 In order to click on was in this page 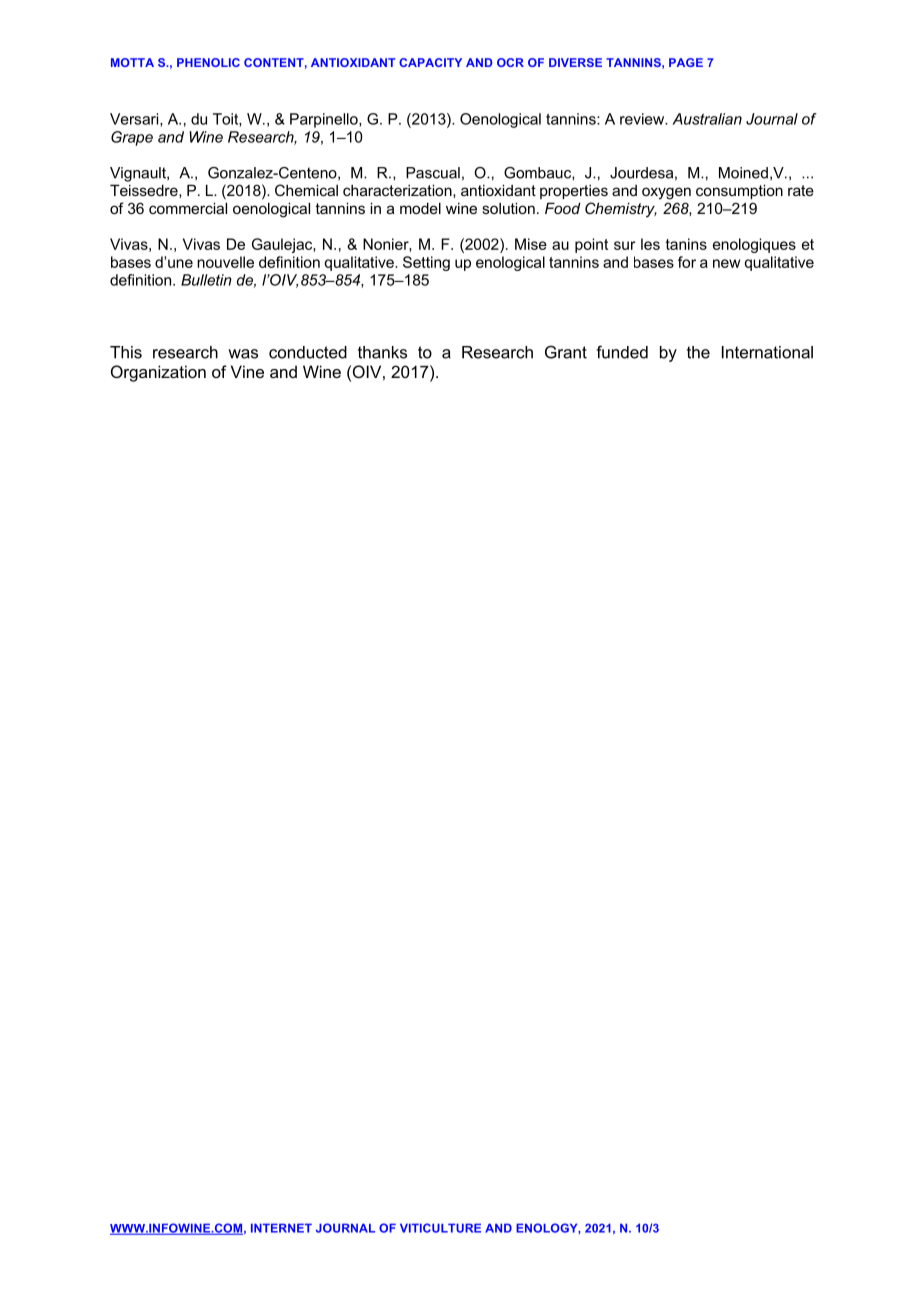, I will do `click(243, 354)`.
